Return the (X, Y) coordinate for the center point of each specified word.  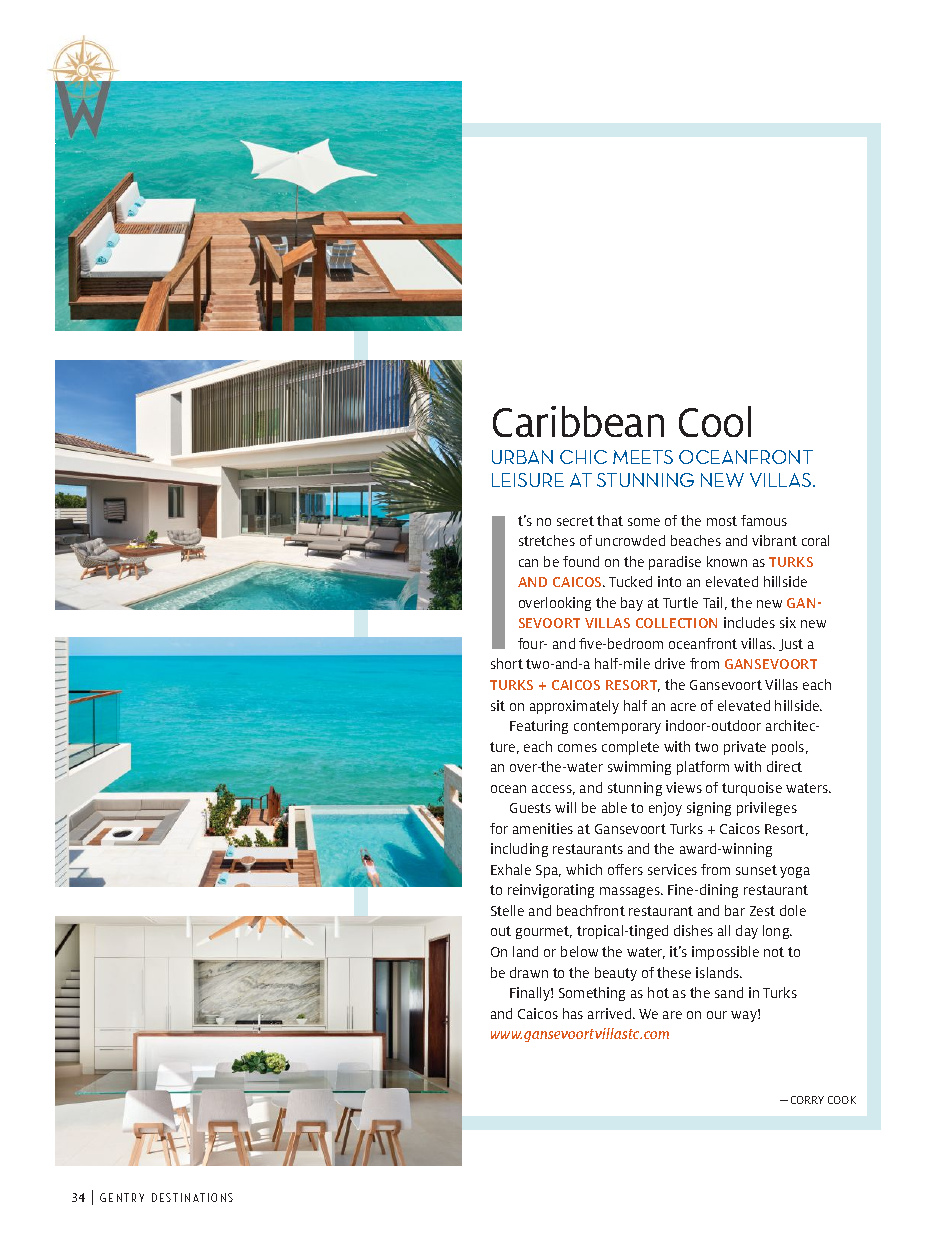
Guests (530, 808)
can (528, 563)
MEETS (643, 457)
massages (631, 892)
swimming (639, 768)
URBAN (522, 457)
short (507, 663)
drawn (529, 972)
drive (670, 663)
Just (791, 645)
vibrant (774, 540)
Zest (762, 911)
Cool (715, 421)
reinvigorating (551, 891)
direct (784, 766)
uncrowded (630, 540)
